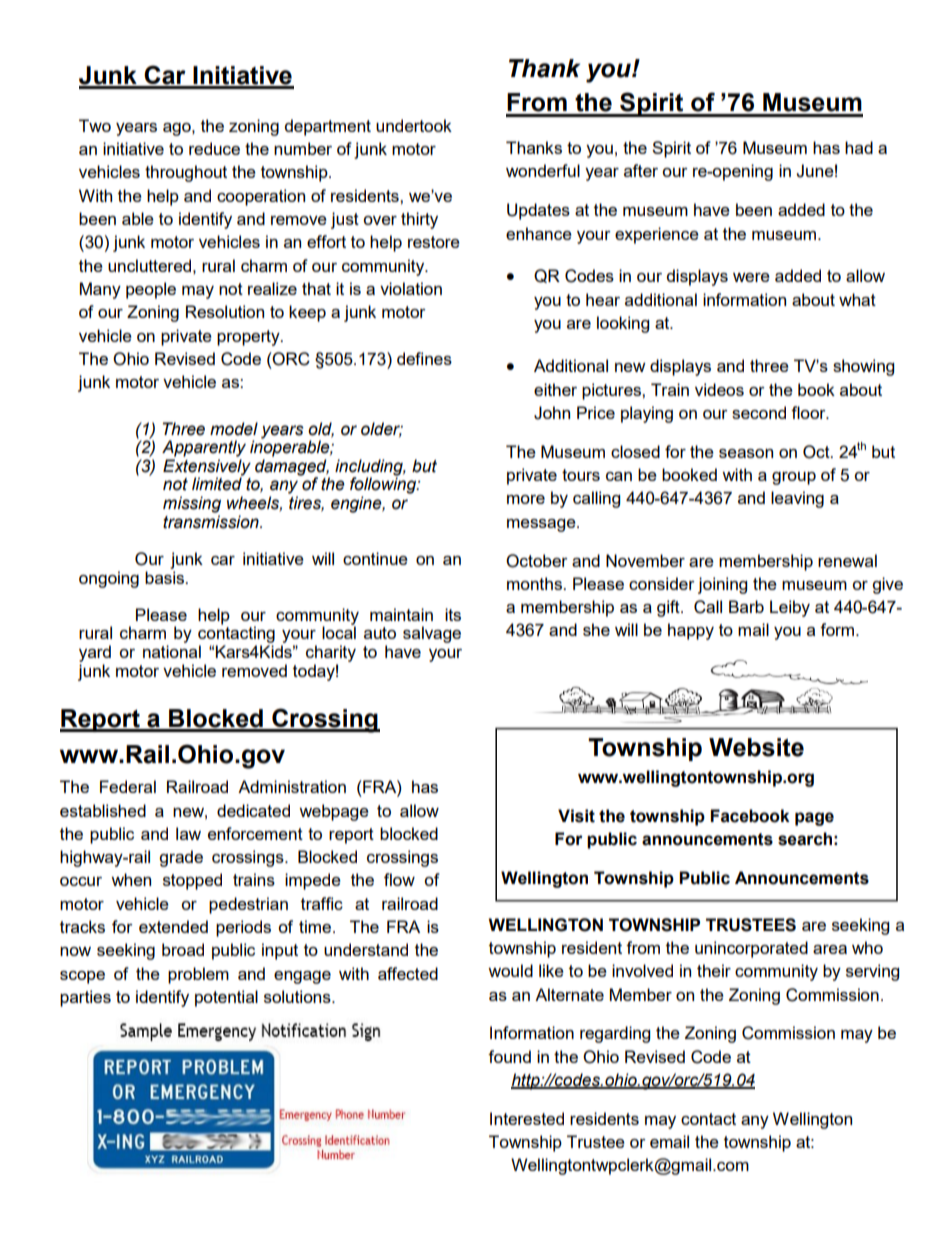 Image resolution: width=952 pixels, height=1233 pixels. I want to click on wonderful, so click(543, 170).
